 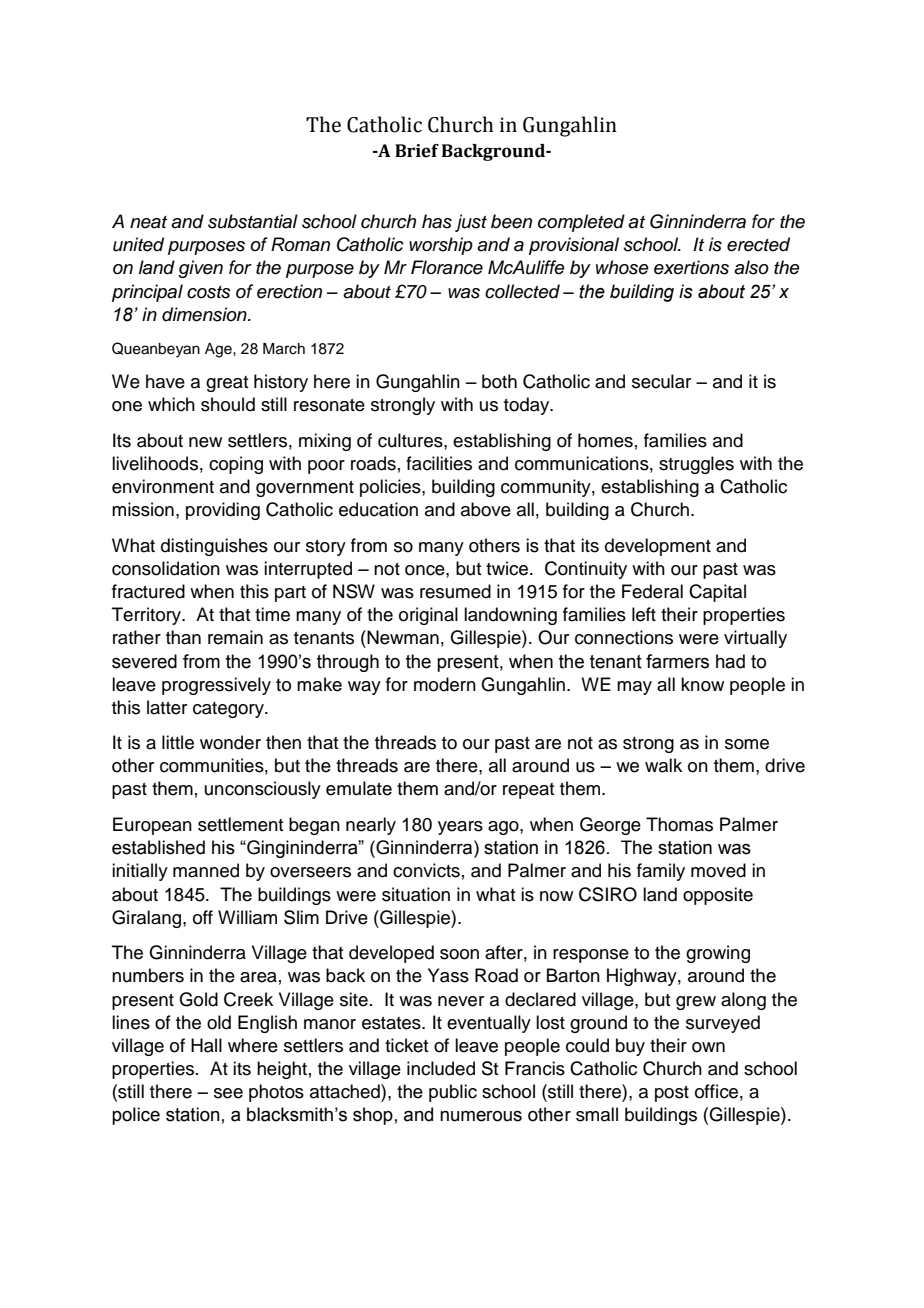 What do you see at coordinates (758, 244) in the screenshot?
I see `erected` at bounding box center [758, 244].
